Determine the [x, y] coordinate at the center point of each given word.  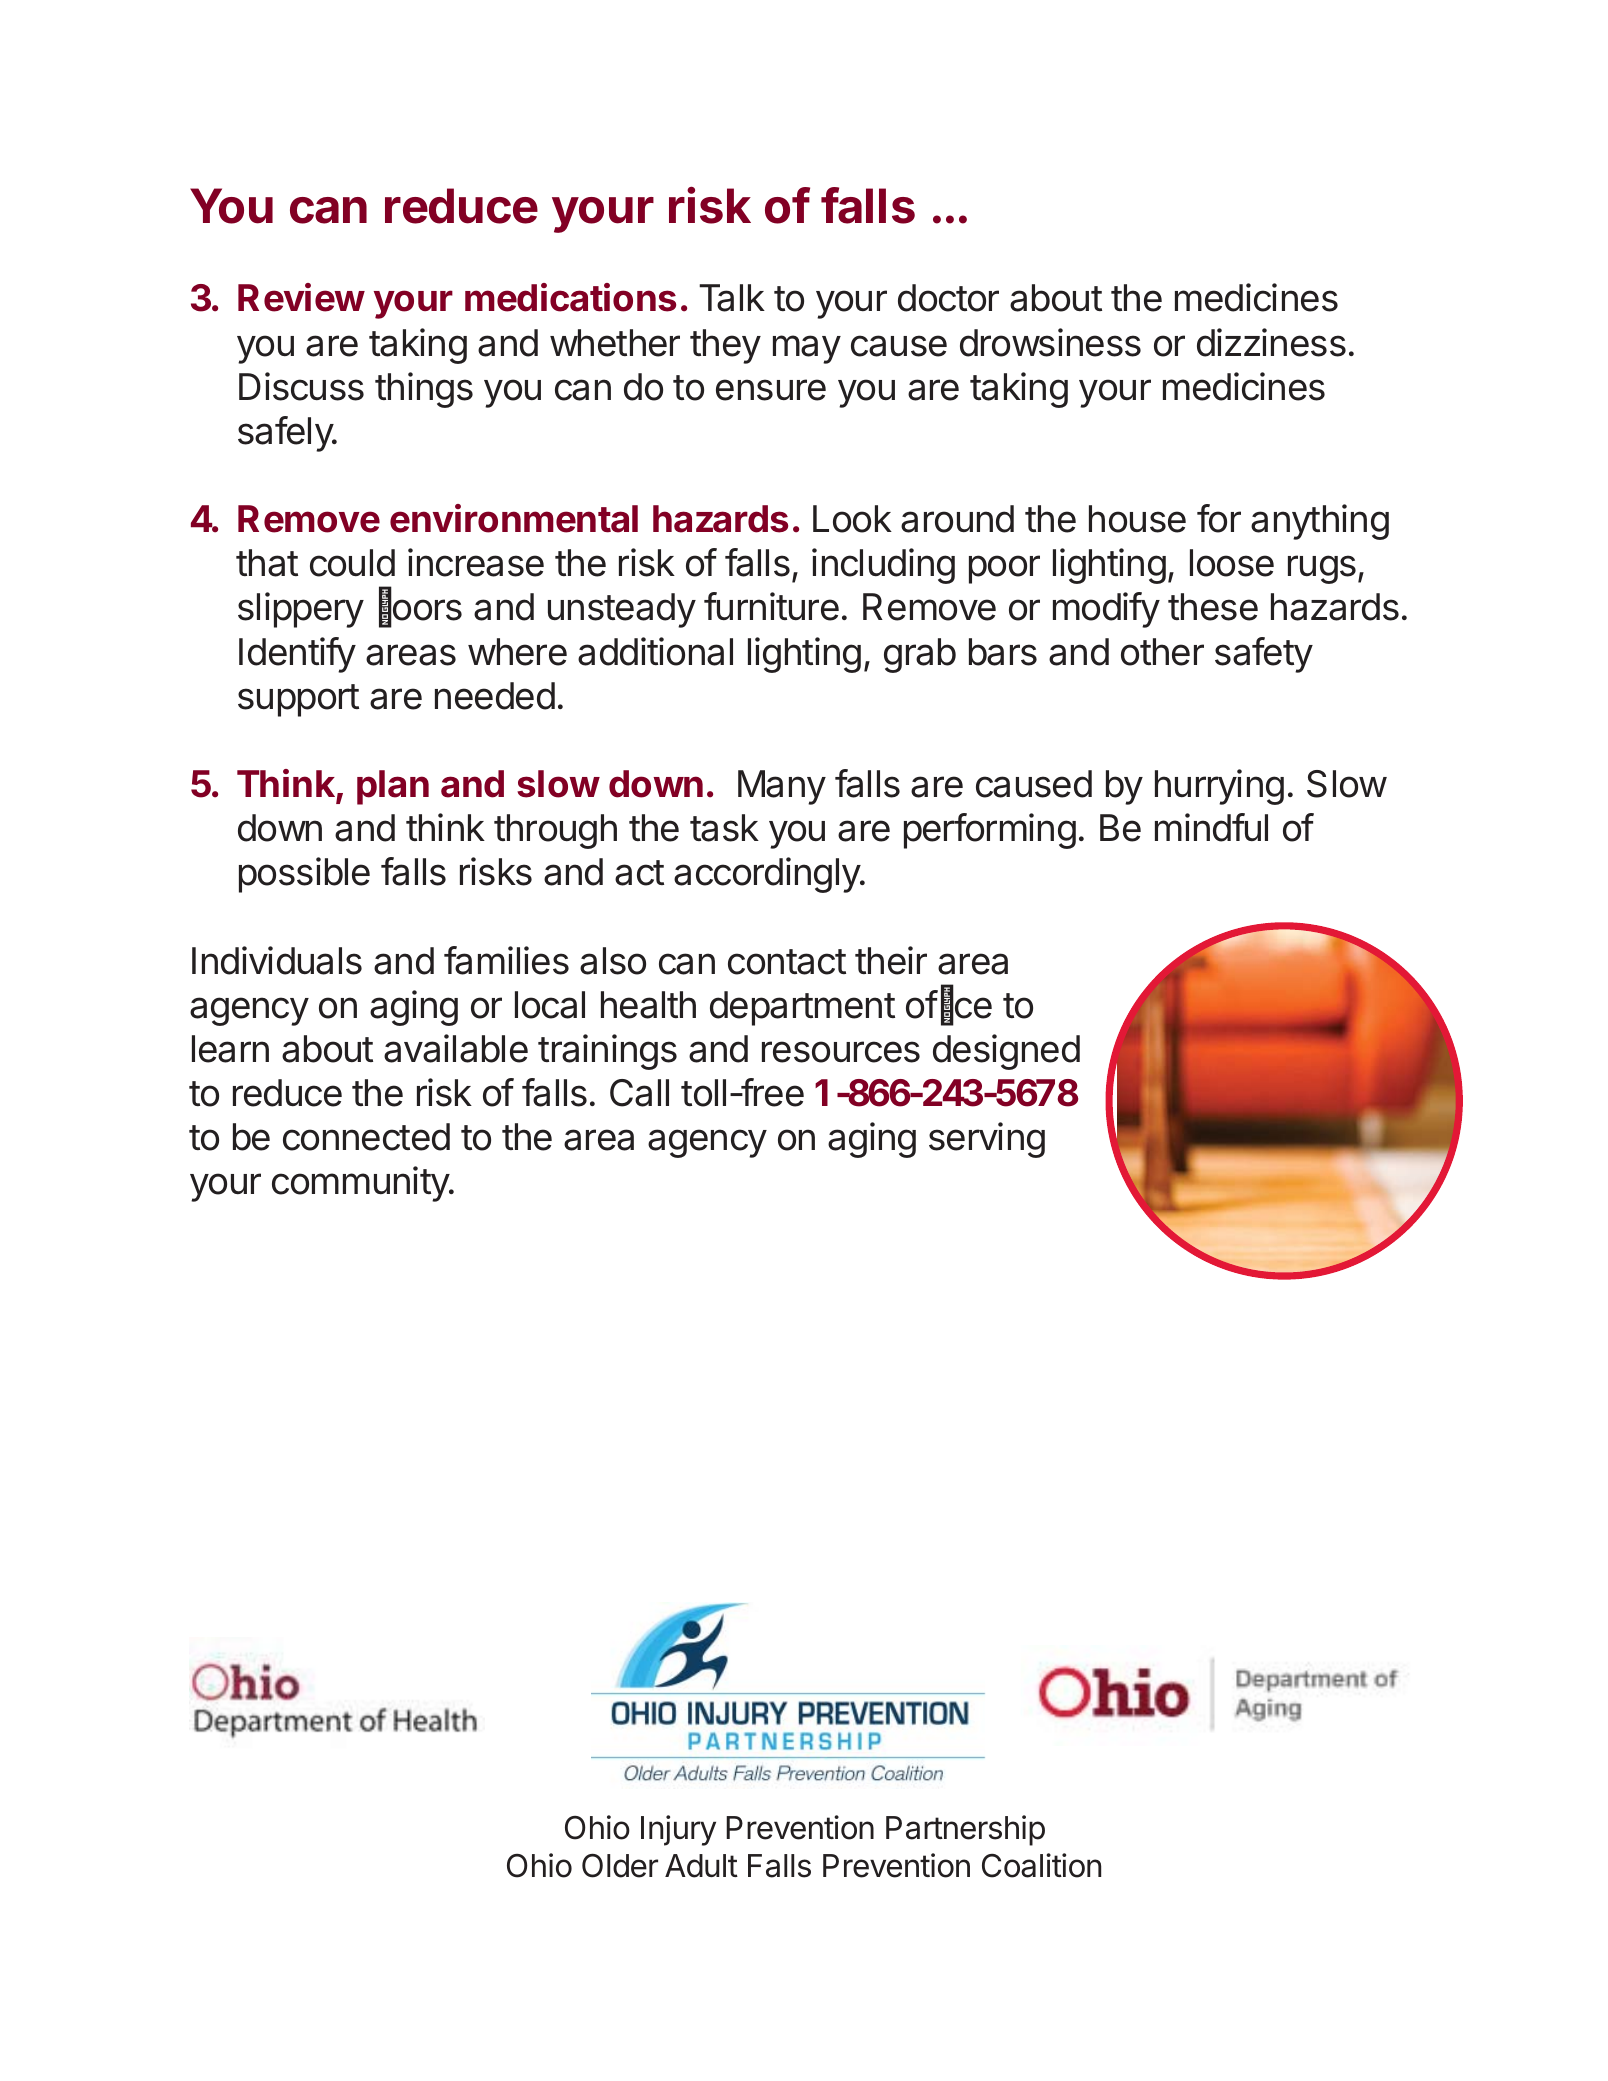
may [807, 349]
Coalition [1041, 1865]
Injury [678, 1830]
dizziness [1271, 342]
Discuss [301, 386]
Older [620, 1865]
